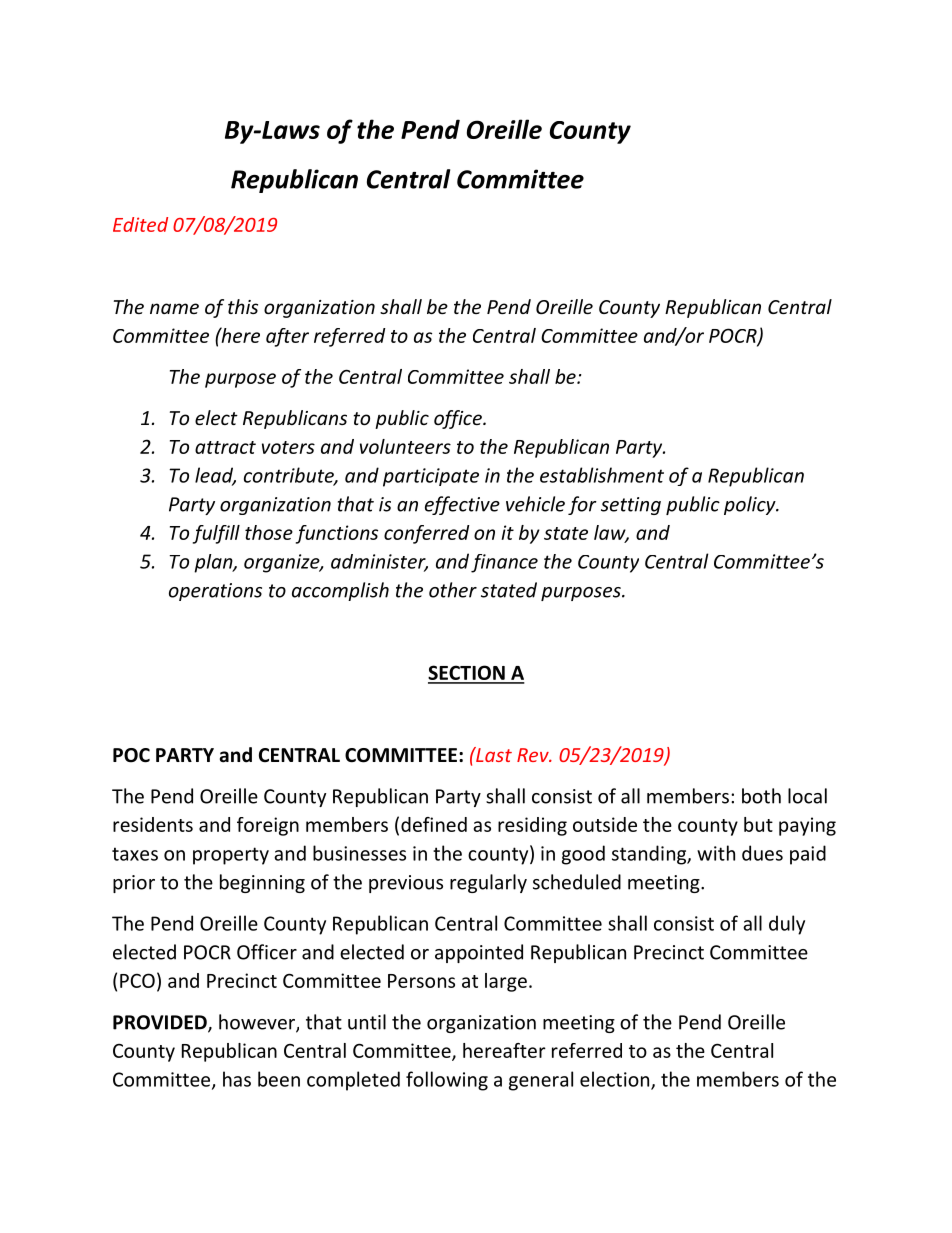 This screenshot has width=952, height=1233. What do you see at coordinates (243, 306) in the screenshot?
I see `this` at bounding box center [243, 306].
